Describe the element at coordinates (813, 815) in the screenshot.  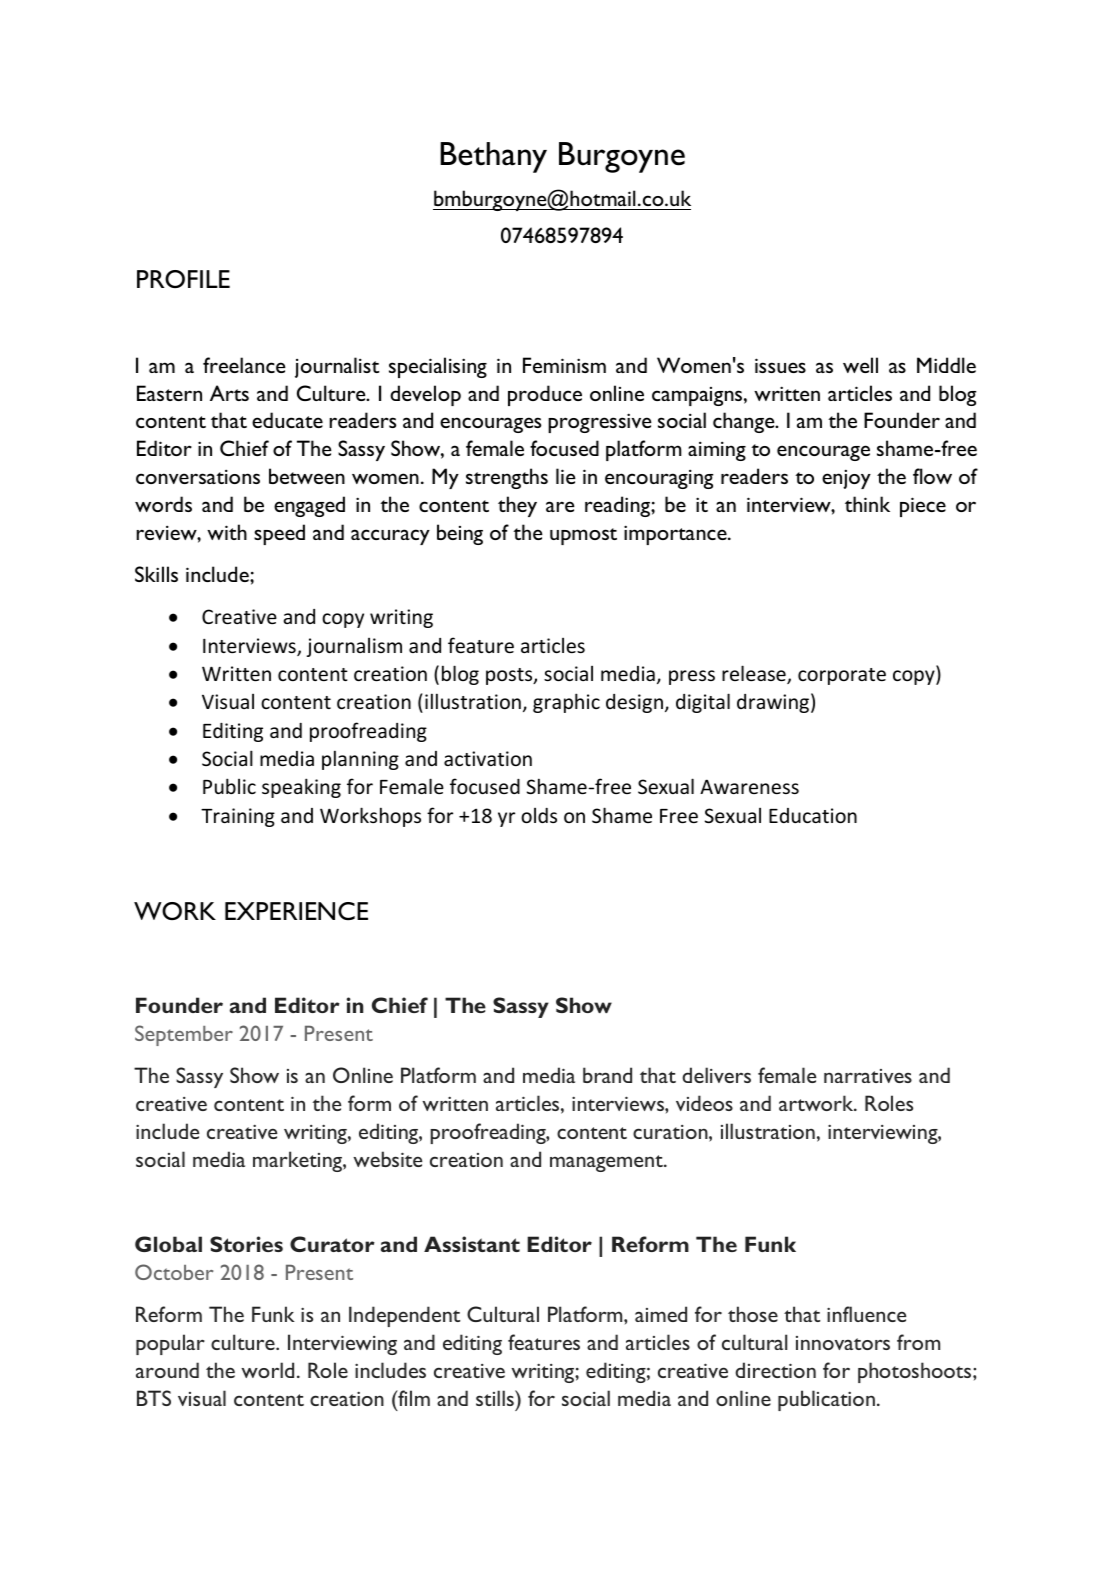
I see `Education` at that location.
